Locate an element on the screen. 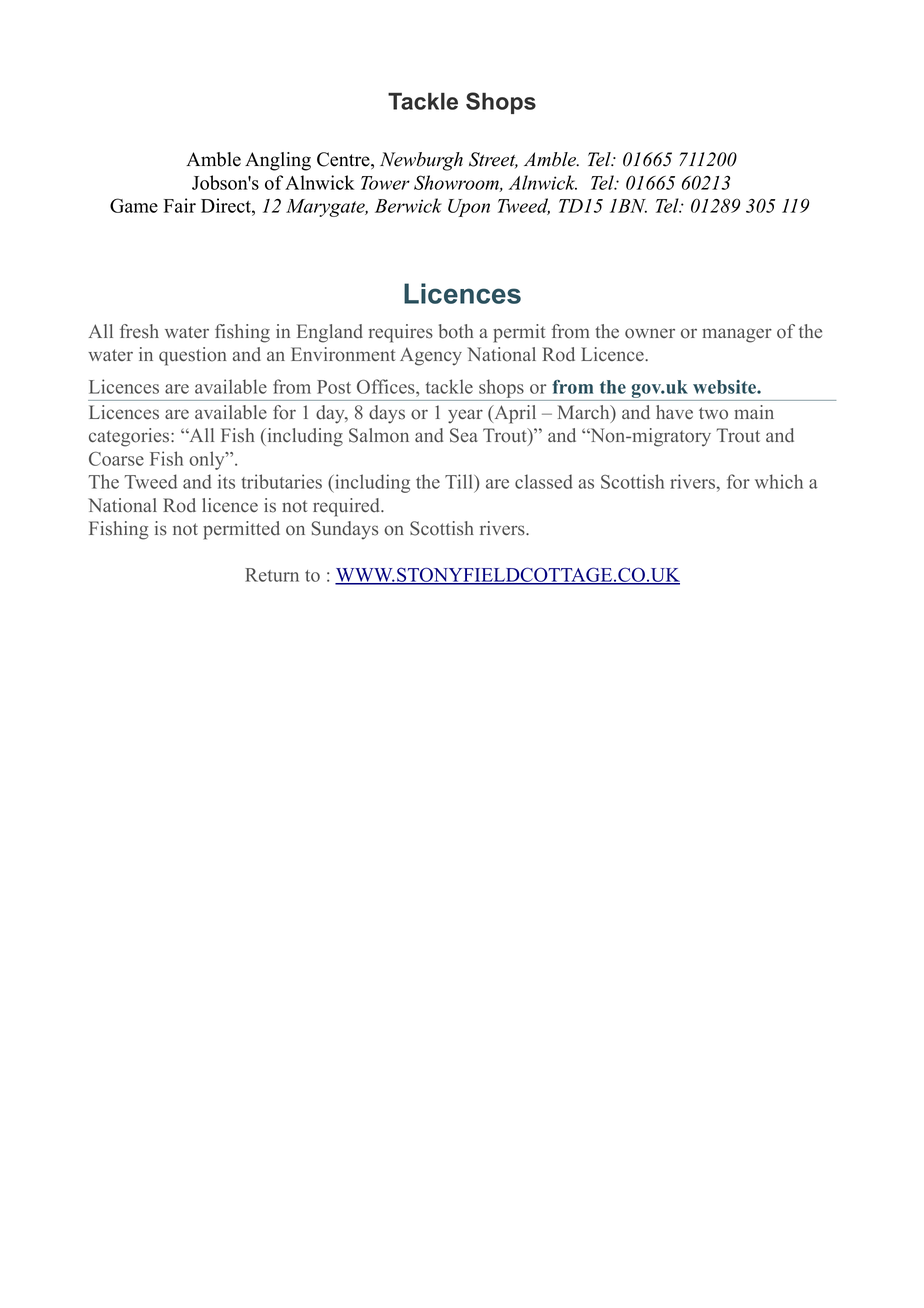  which is located at coordinates (779, 481).
